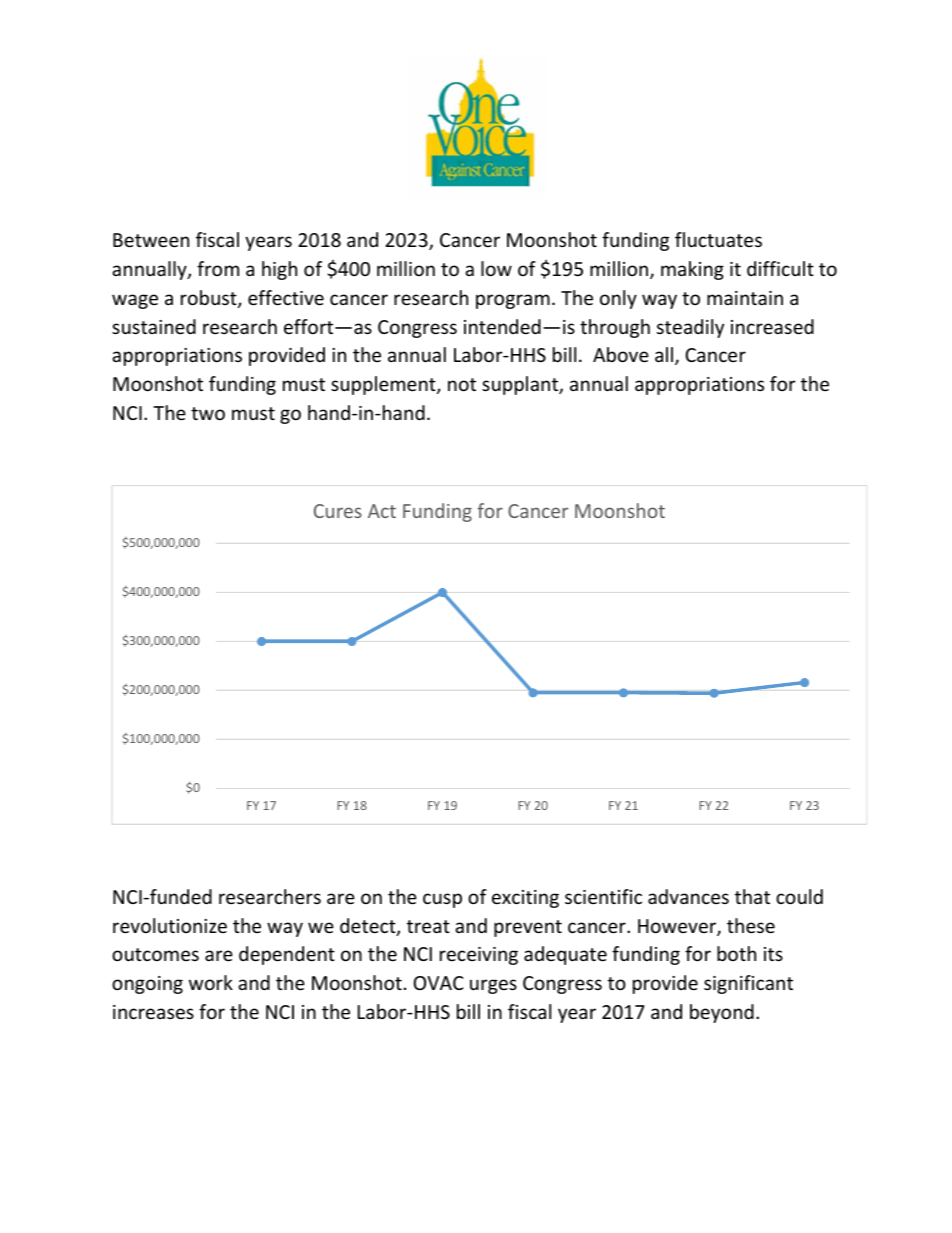 Image resolution: width=952 pixels, height=1233 pixels. I want to click on low, so click(496, 268).
